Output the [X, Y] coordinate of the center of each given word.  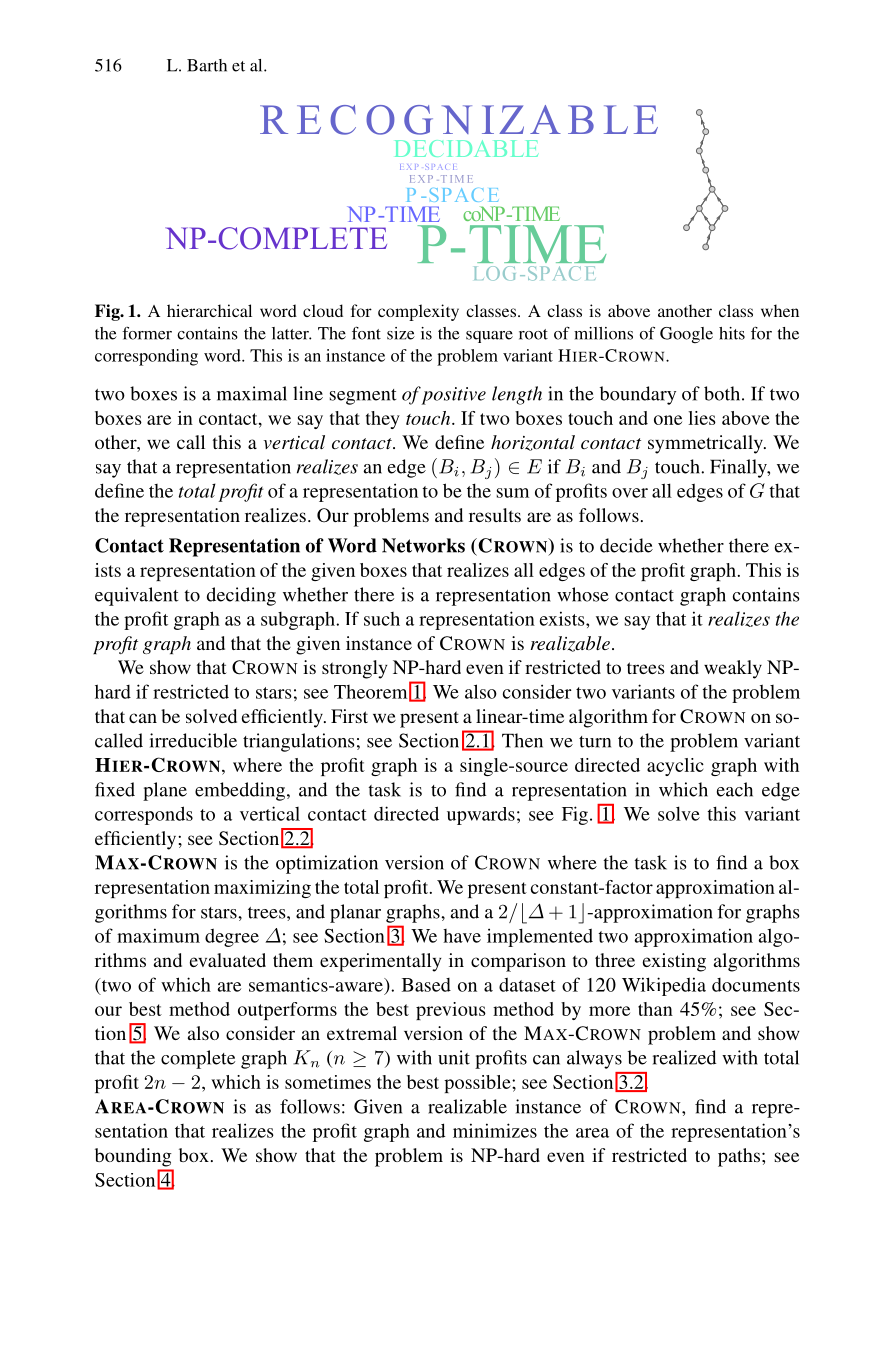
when [780, 310]
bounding [133, 1157]
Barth [207, 65]
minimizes [495, 1130]
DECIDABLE [466, 148]
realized [684, 1057]
